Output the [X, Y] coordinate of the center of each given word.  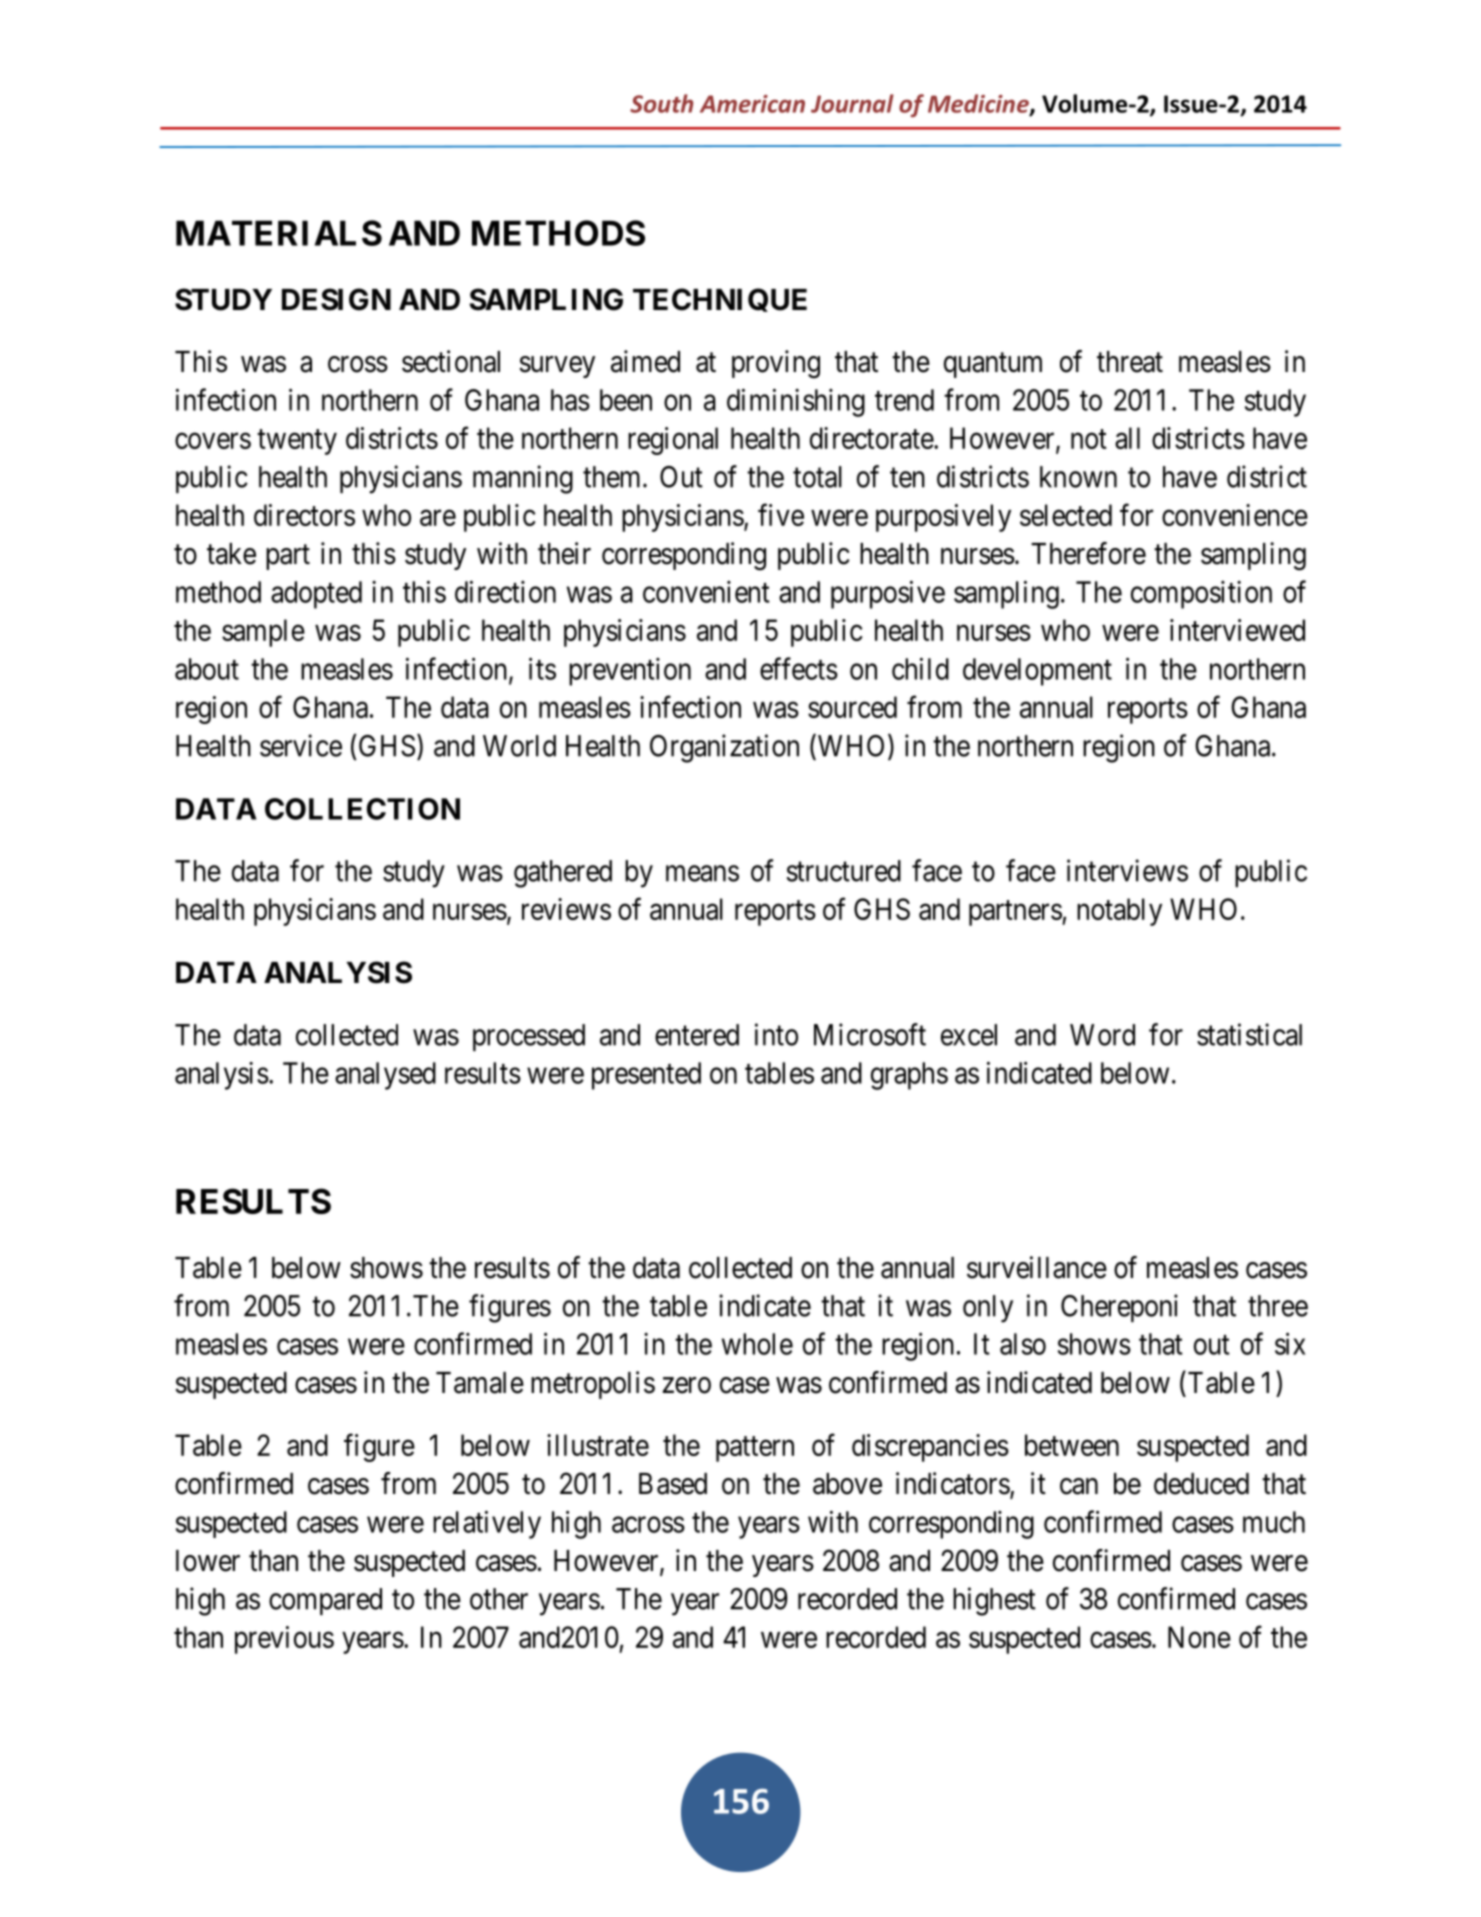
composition [1201, 595]
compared [325, 1601]
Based [673, 1484]
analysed [385, 1076]
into [776, 1034]
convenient [706, 592]
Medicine [979, 104]
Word [1102, 1035]
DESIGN [336, 299]
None [1199, 1637]
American [752, 104]
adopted [316, 595]
